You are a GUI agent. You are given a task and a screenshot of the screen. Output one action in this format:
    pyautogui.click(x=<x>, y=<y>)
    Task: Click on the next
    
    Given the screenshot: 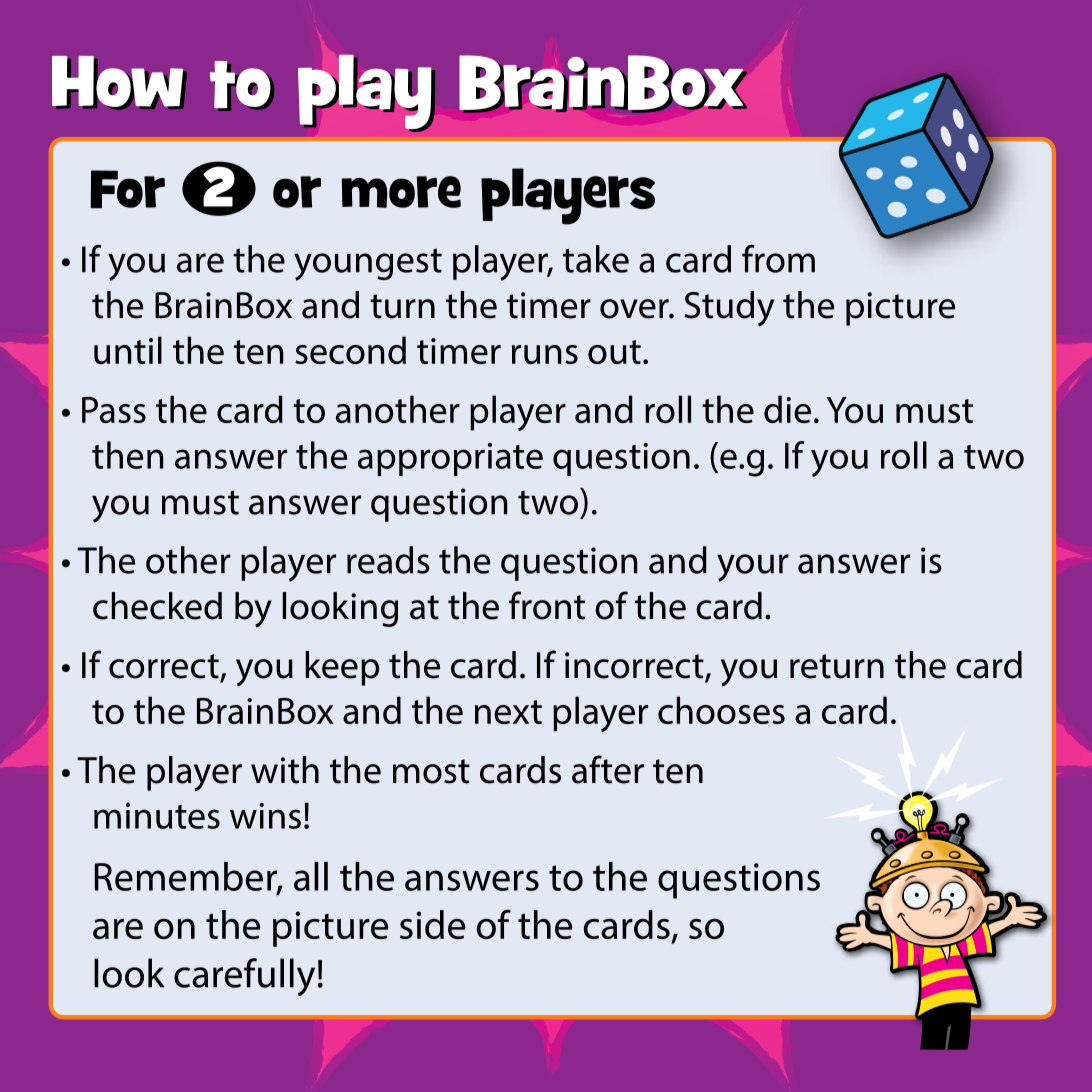 What is the action you would take?
    pyautogui.click(x=508, y=712)
